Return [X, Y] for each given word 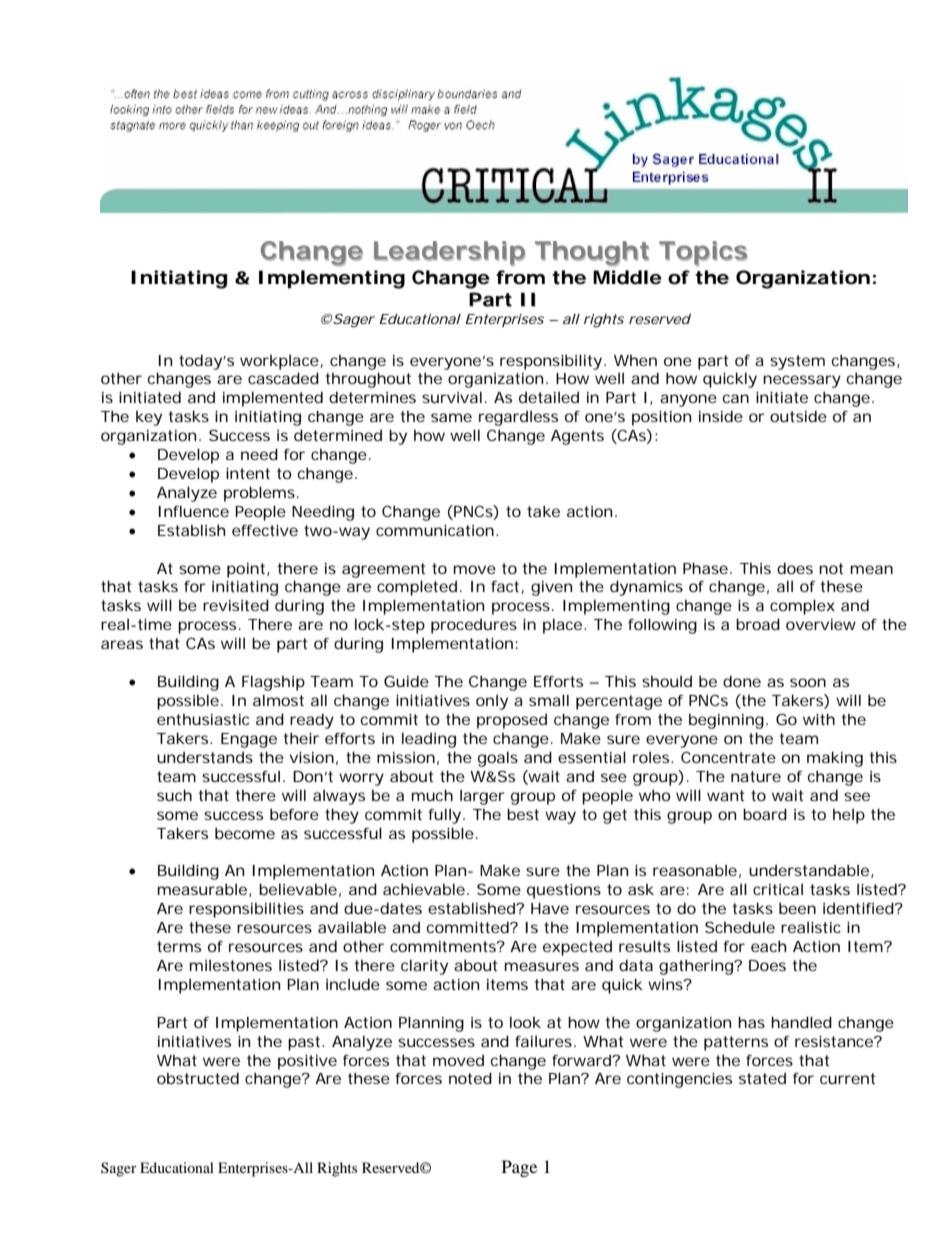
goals [498, 759]
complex [802, 607]
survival [452, 397]
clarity [424, 967]
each [768, 946]
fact [505, 586]
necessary [802, 381]
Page [519, 1168]
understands [205, 757]
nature [756, 776]
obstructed [198, 1078]
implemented [273, 399]
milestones [231, 965]
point [247, 570]
